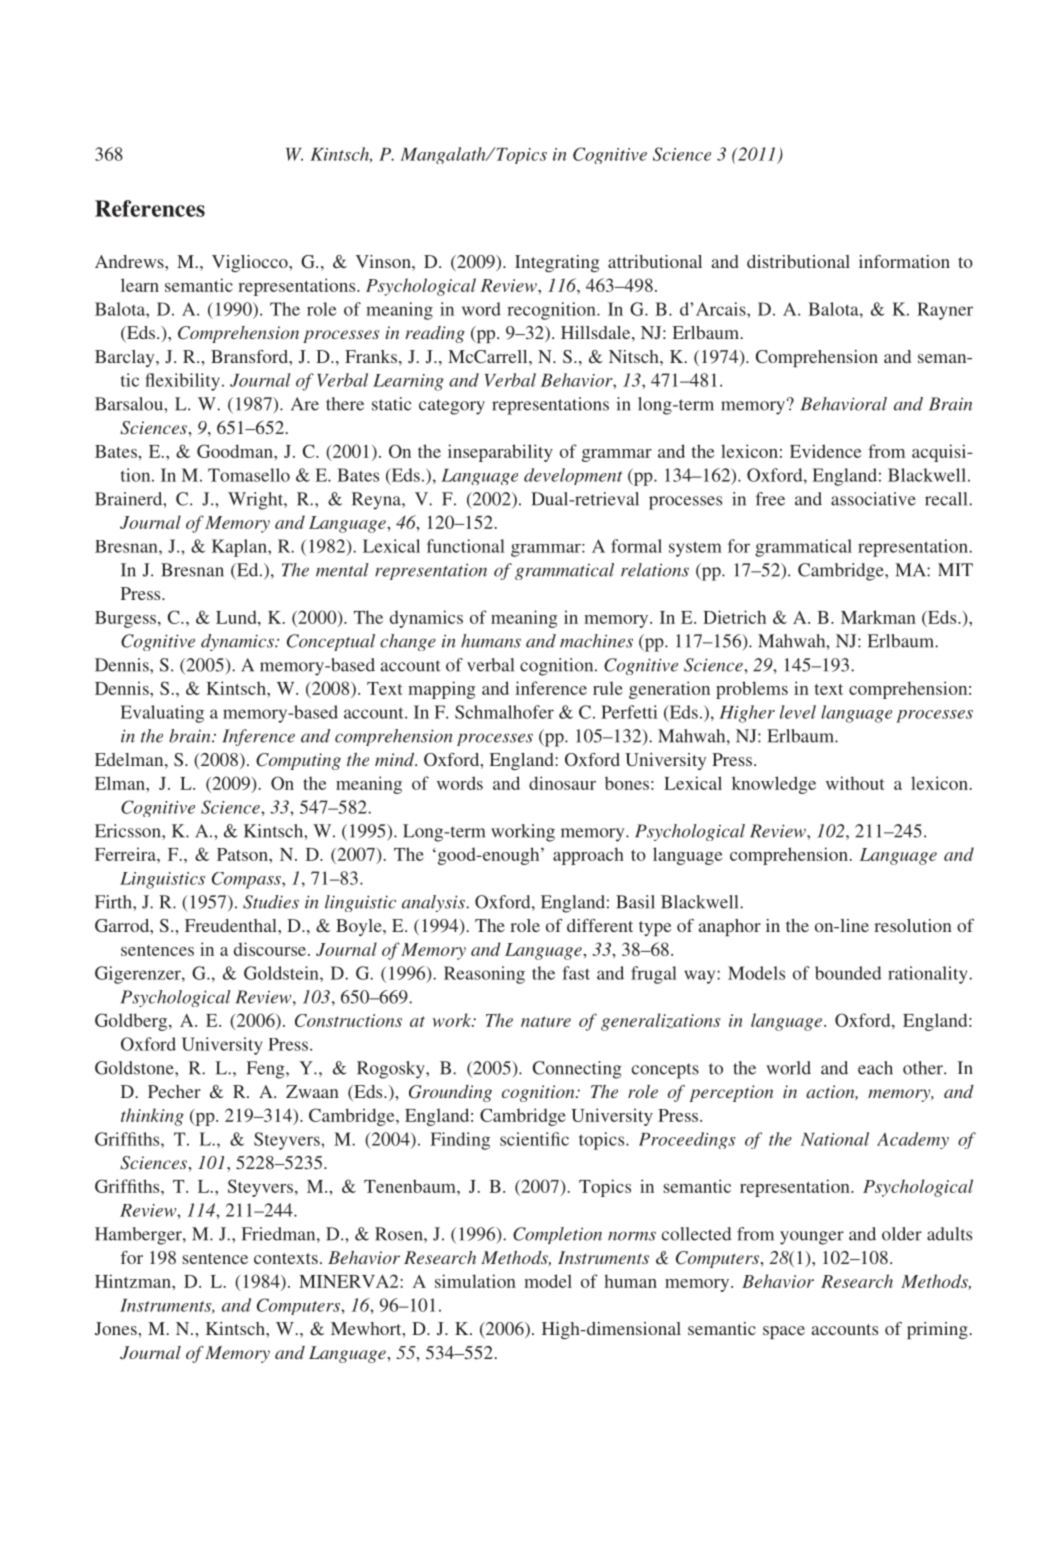 The width and height of the screenshot is (1051, 1558). Describe the element at coordinates (557, 263) in the screenshot. I see `Integrating` at that location.
